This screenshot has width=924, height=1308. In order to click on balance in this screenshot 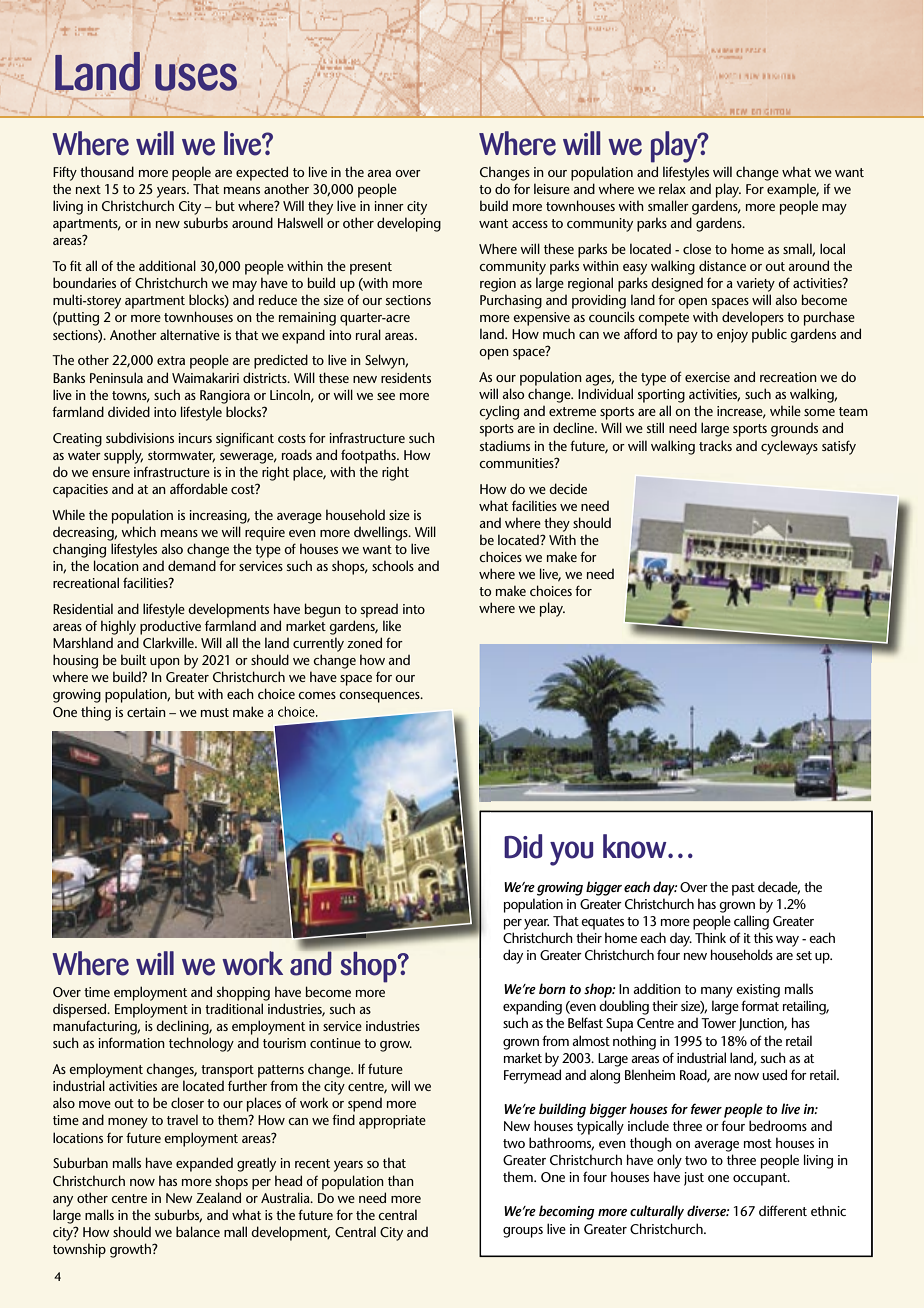, I will do `click(198, 1231)`.
